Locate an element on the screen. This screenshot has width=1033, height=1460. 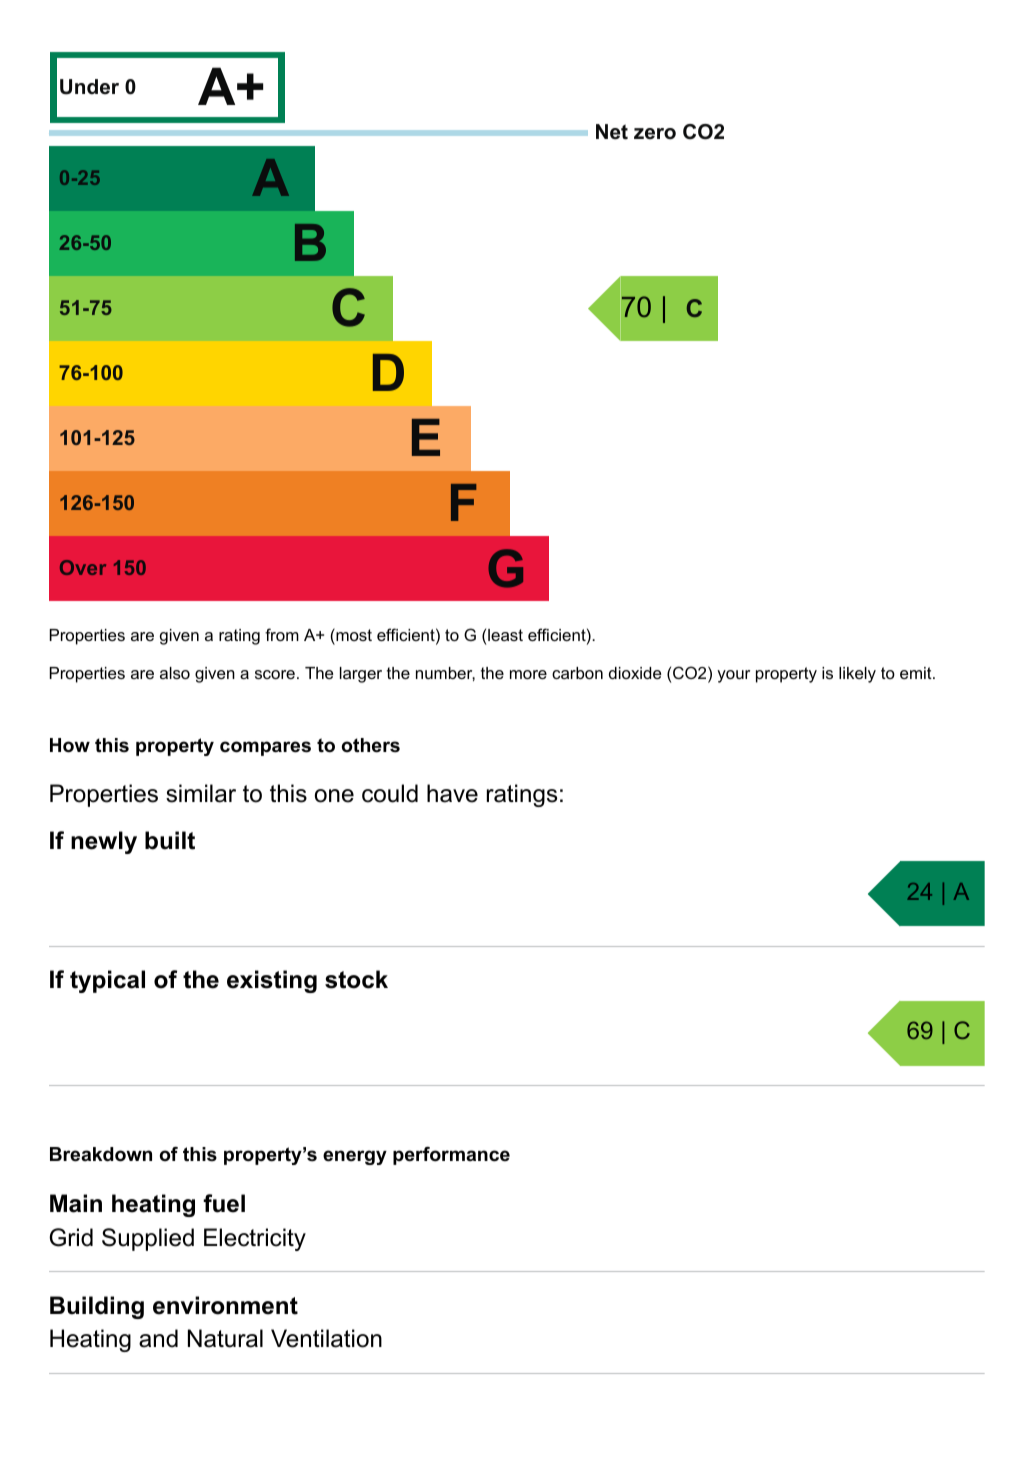
performance is located at coordinates (451, 1156).
